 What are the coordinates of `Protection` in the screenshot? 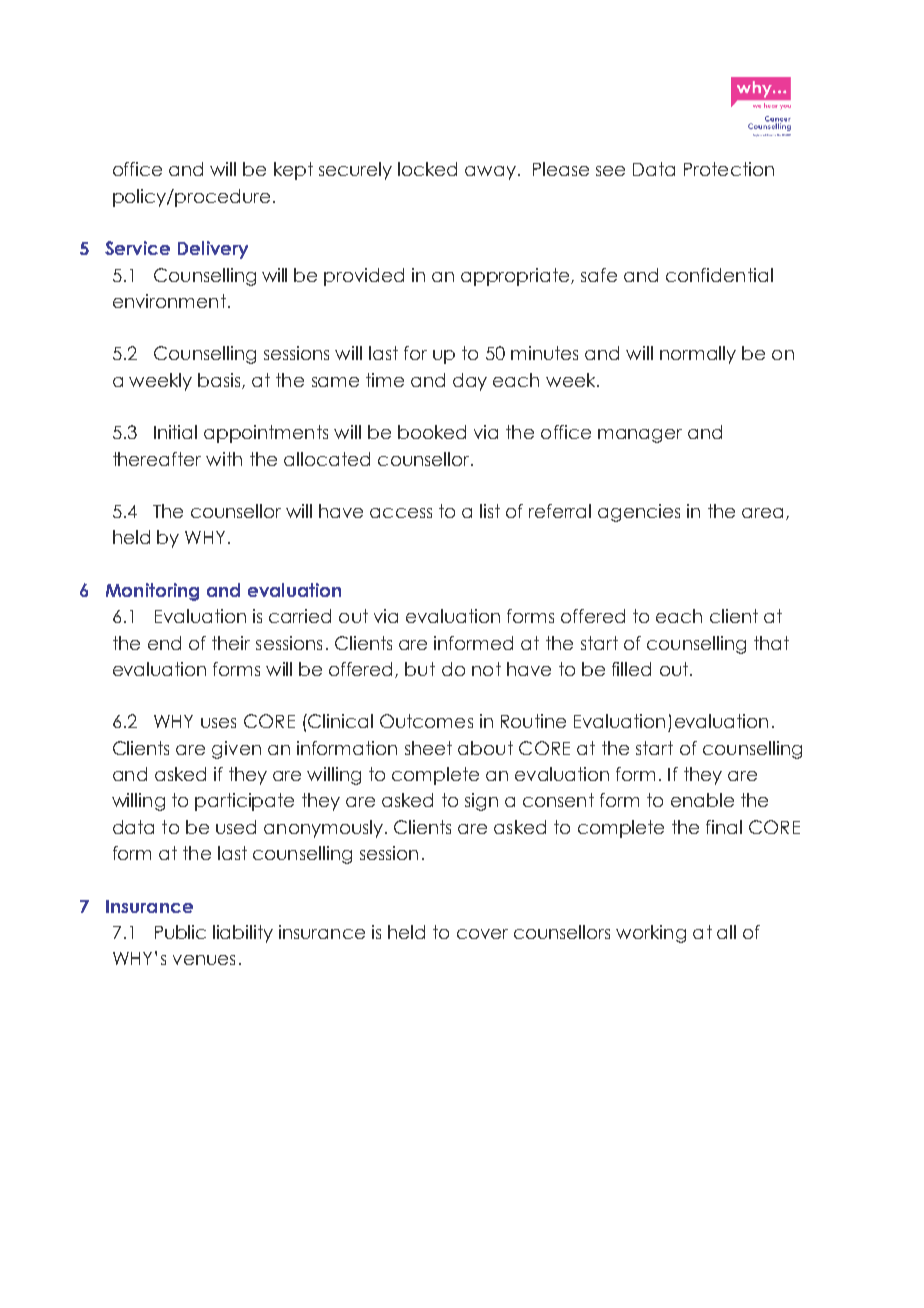 It's located at (729, 169).
